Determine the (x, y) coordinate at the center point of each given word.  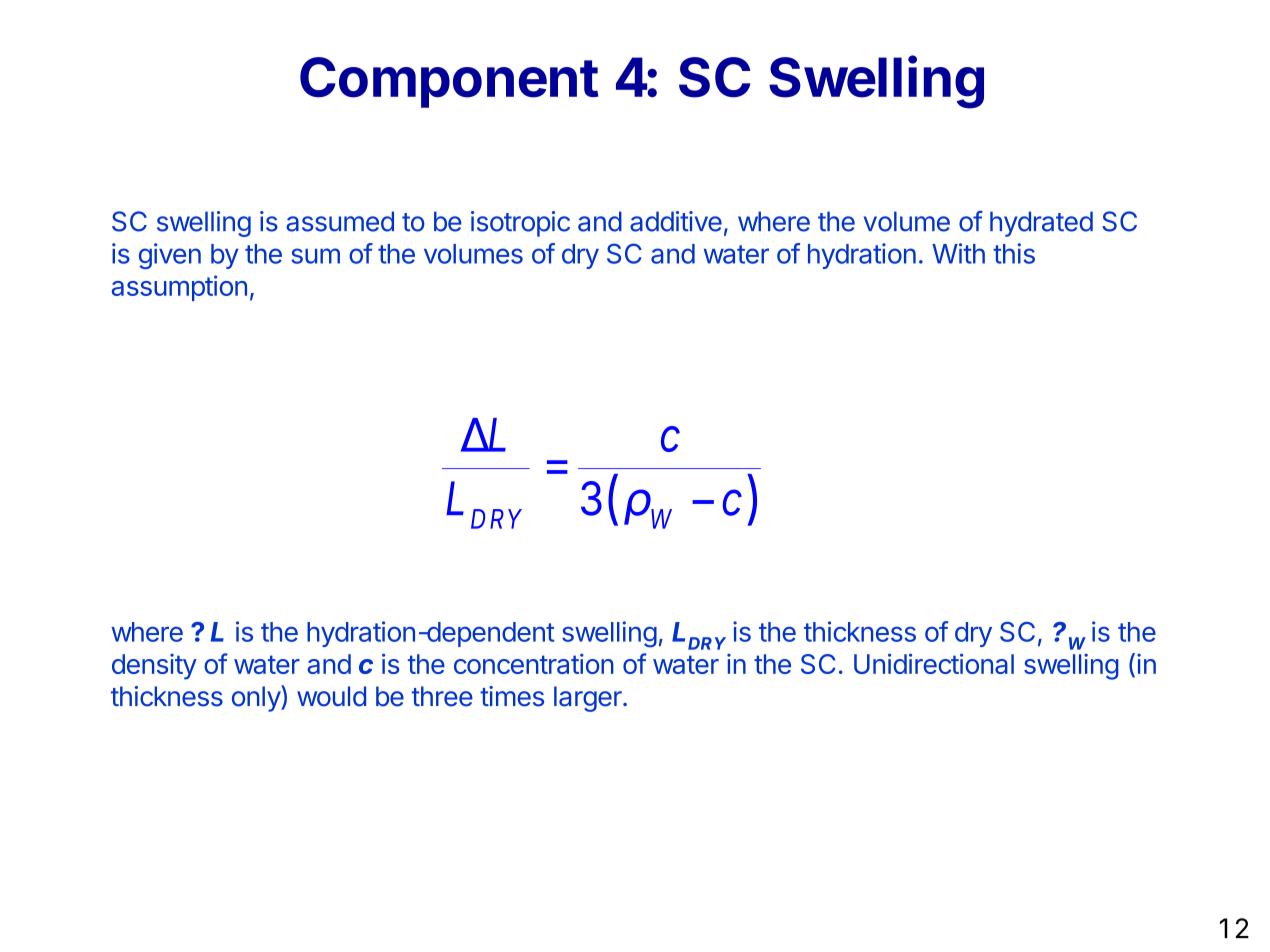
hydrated (1041, 224)
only (257, 698)
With (958, 253)
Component (449, 82)
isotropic (520, 224)
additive (676, 221)
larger (589, 699)
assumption (179, 288)
